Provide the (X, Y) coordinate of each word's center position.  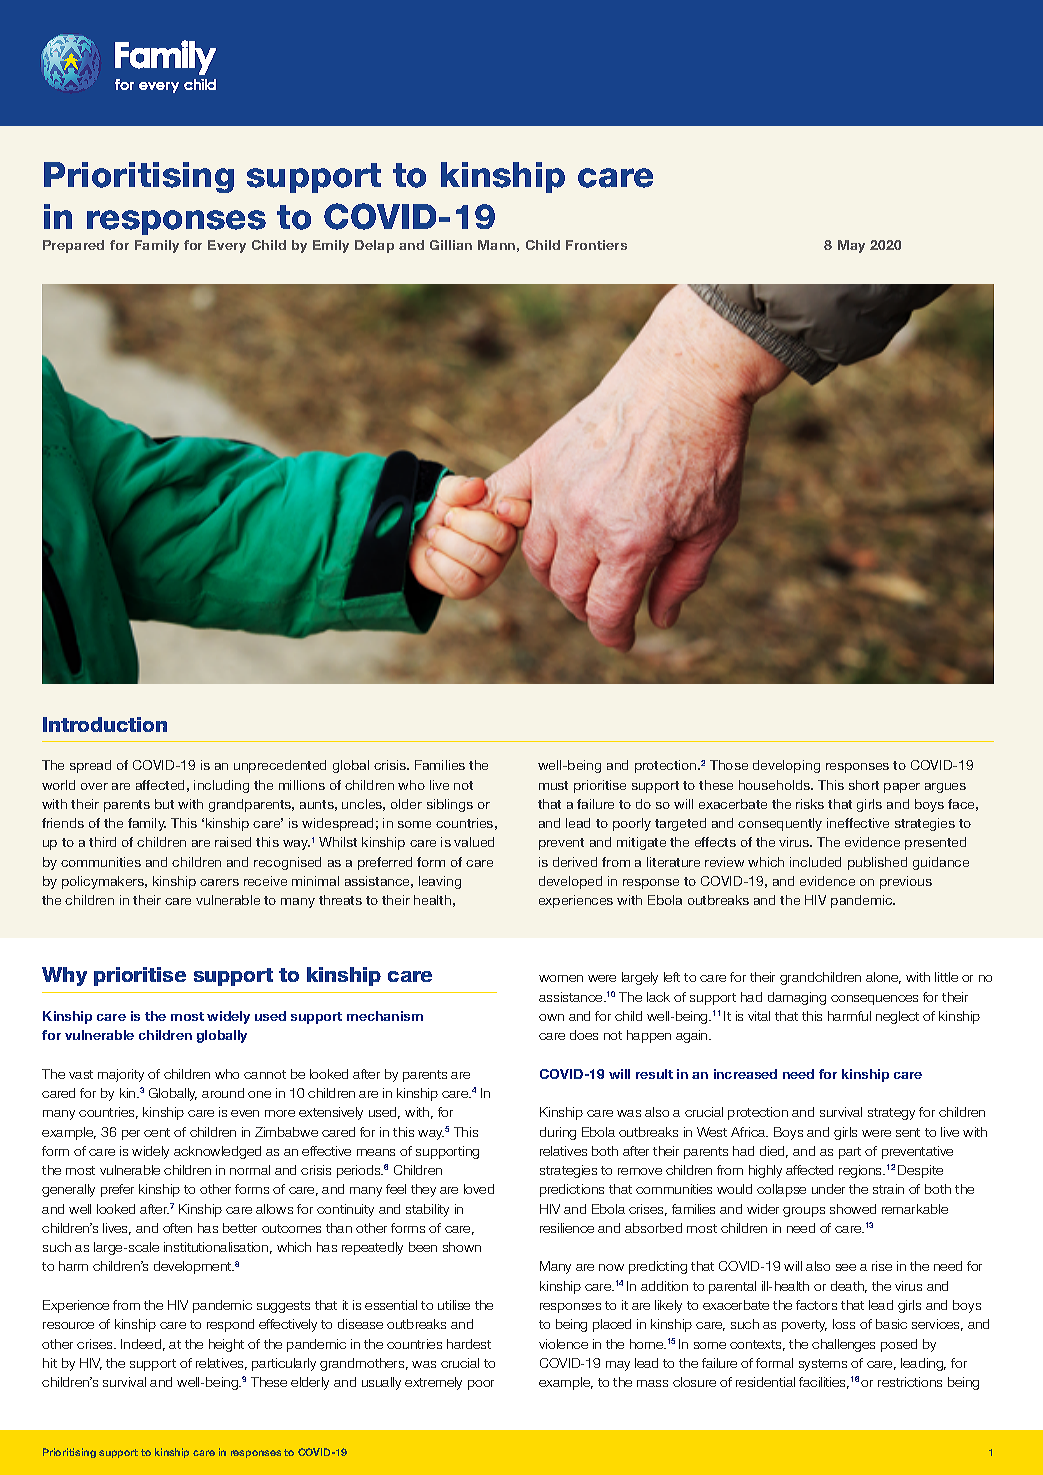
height (226, 1345)
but (164, 804)
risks (810, 804)
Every (227, 246)
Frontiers (596, 245)
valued (474, 842)
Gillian (451, 245)
